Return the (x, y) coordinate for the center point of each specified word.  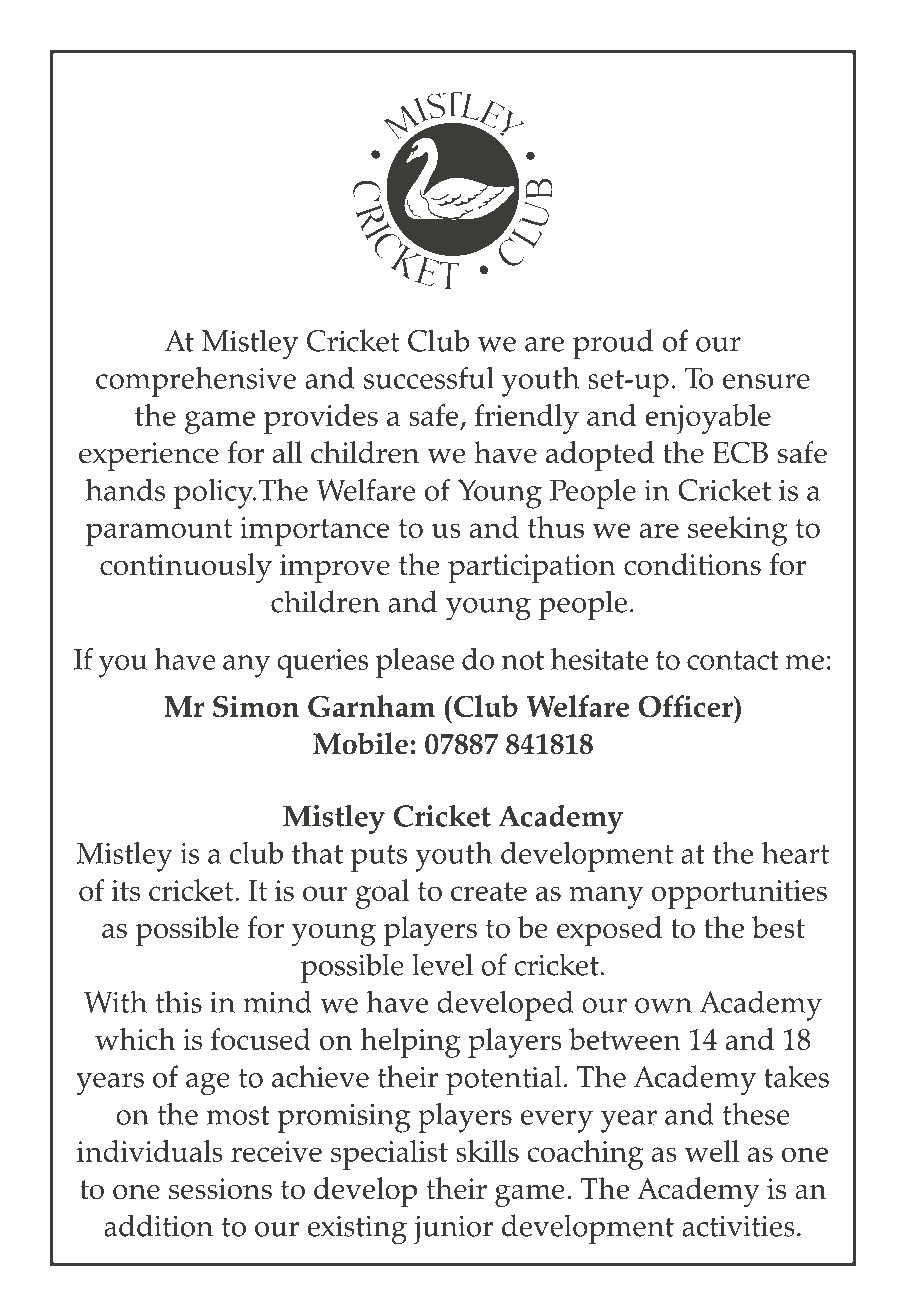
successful (429, 378)
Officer (686, 706)
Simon (256, 706)
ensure (766, 381)
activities (738, 1226)
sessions (220, 1189)
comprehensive (196, 382)
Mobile (360, 743)
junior (453, 1230)
